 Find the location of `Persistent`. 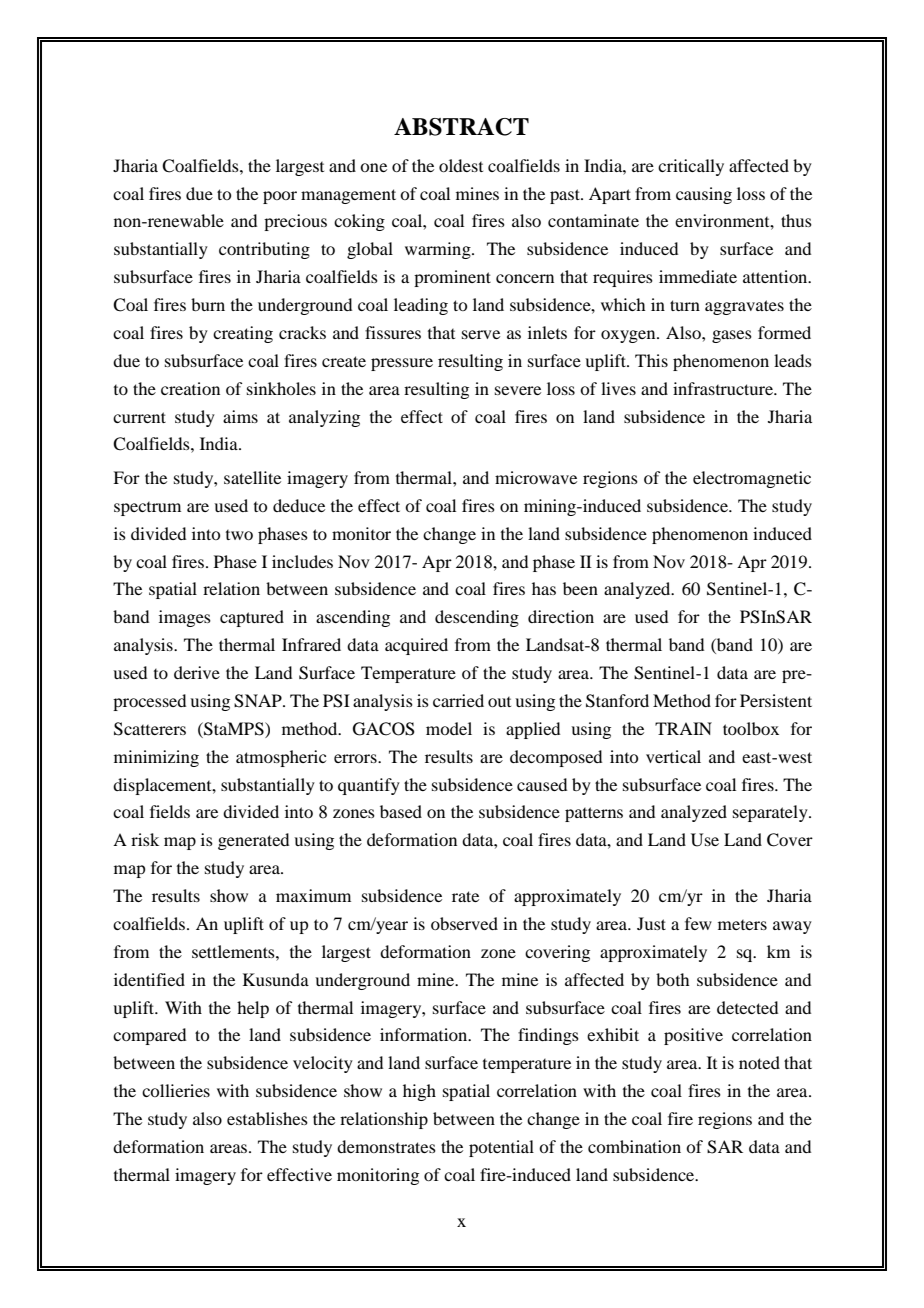

Persistent is located at coordinates (776, 700).
